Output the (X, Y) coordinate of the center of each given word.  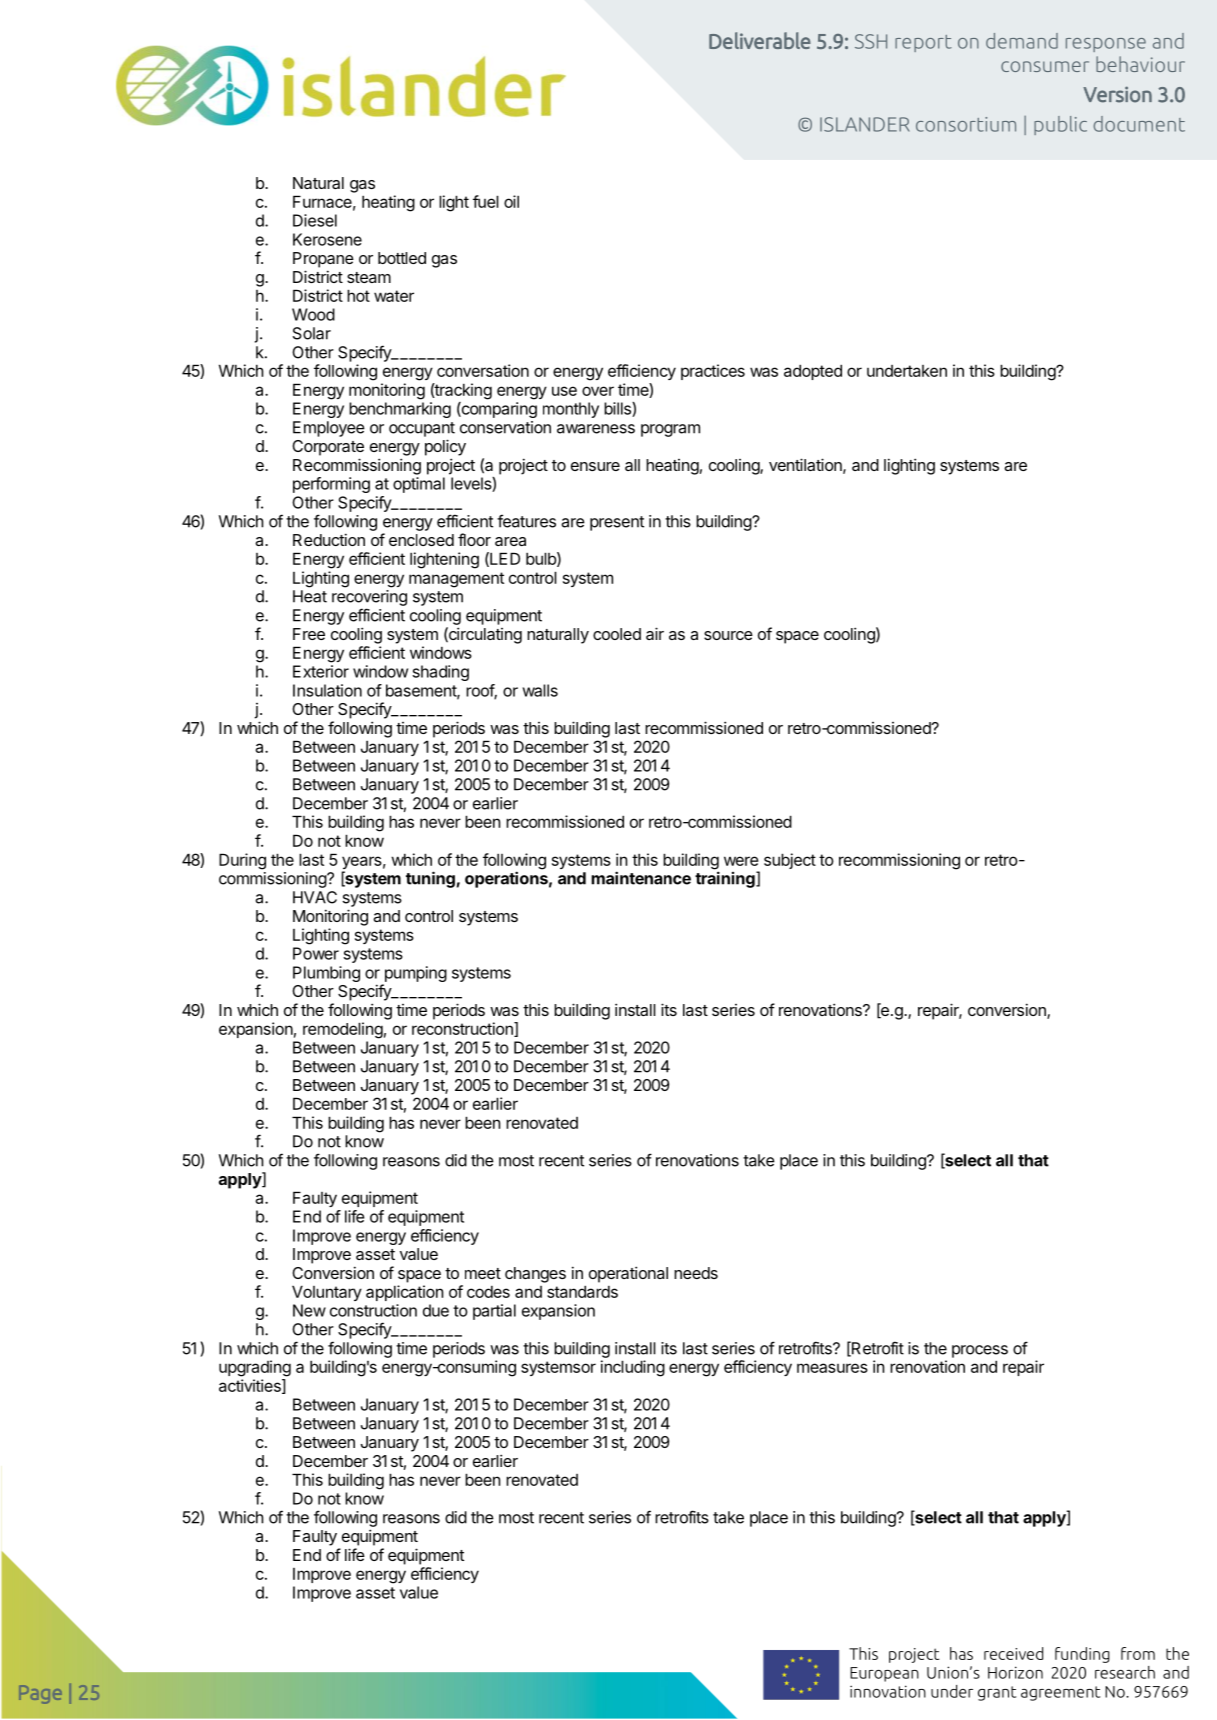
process (980, 1351)
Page (40, 1694)
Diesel (315, 220)
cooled (617, 634)
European (884, 1674)
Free (309, 634)
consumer (1045, 66)
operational (628, 1274)
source (728, 635)
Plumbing (326, 974)
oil (511, 201)
